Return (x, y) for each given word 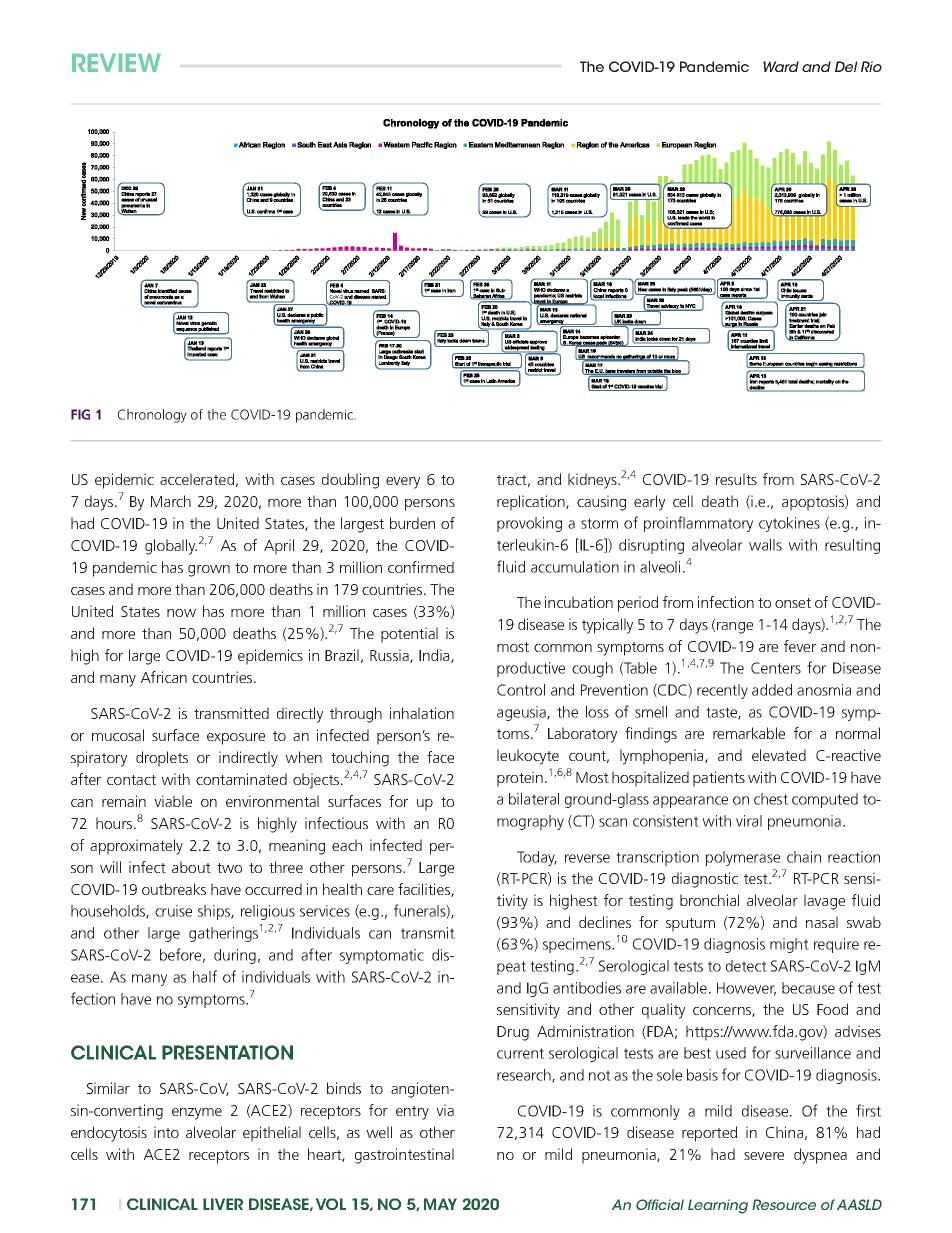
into (166, 1132)
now (181, 613)
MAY (440, 1204)
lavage (824, 902)
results (736, 479)
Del (846, 66)
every (403, 483)
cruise (173, 911)
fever (800, 646)
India (435, 656)
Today (537, 858)
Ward (781, 66)
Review (116, 63)
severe (764, 1156)
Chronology (152, 416)
